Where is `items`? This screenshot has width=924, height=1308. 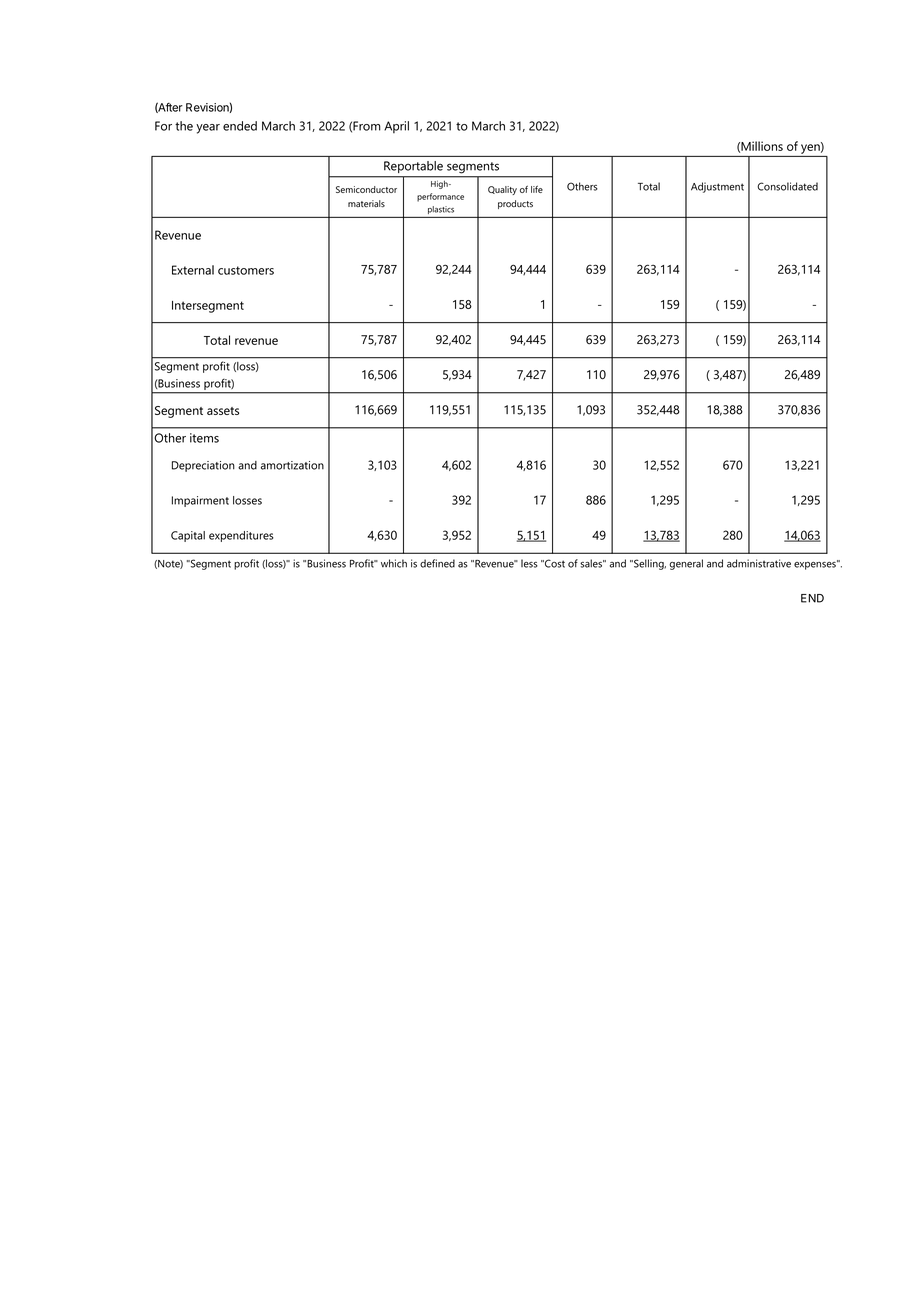
items is located at coordinates (204, 438).
